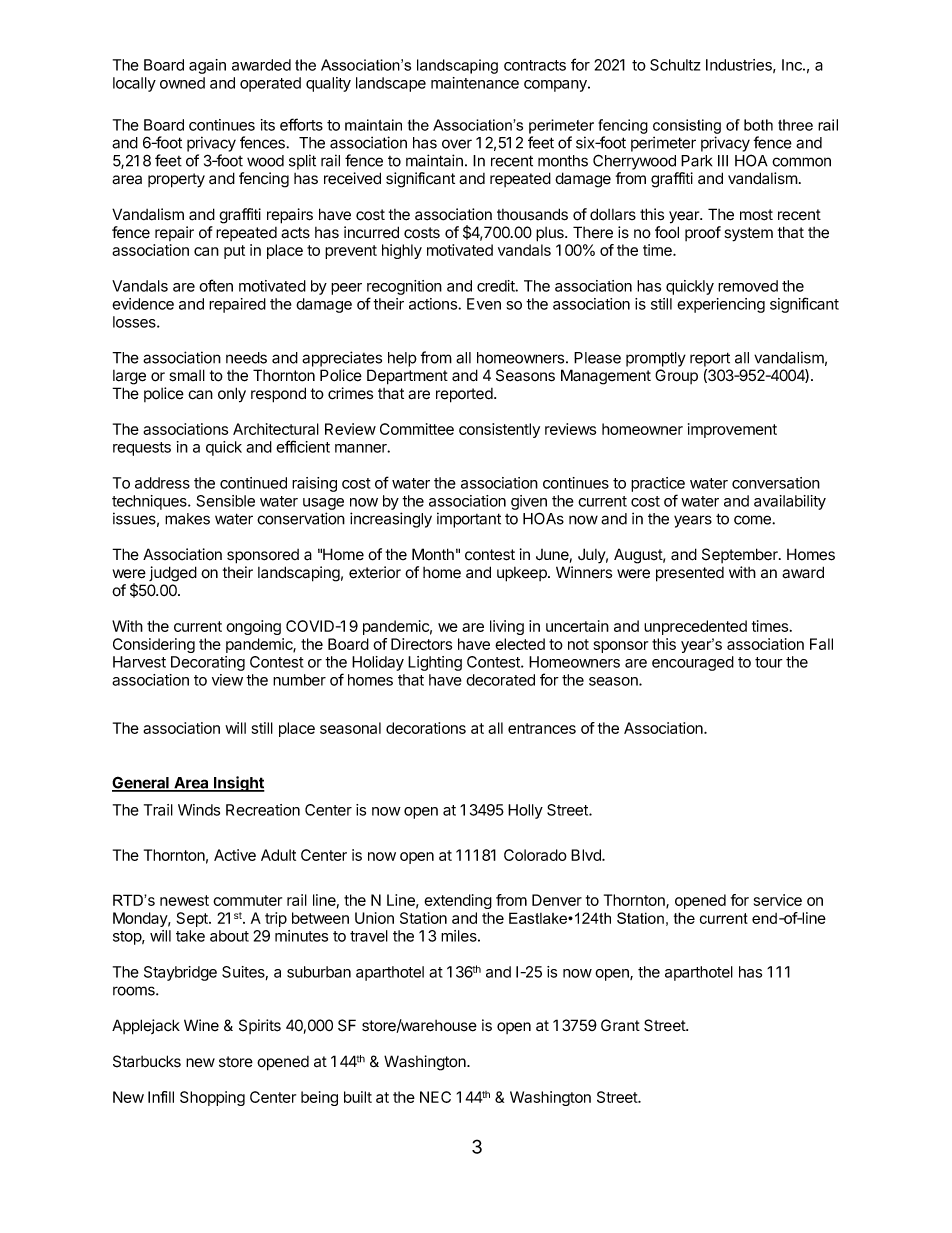  I want to click on upkeep, so click(523, 574).
